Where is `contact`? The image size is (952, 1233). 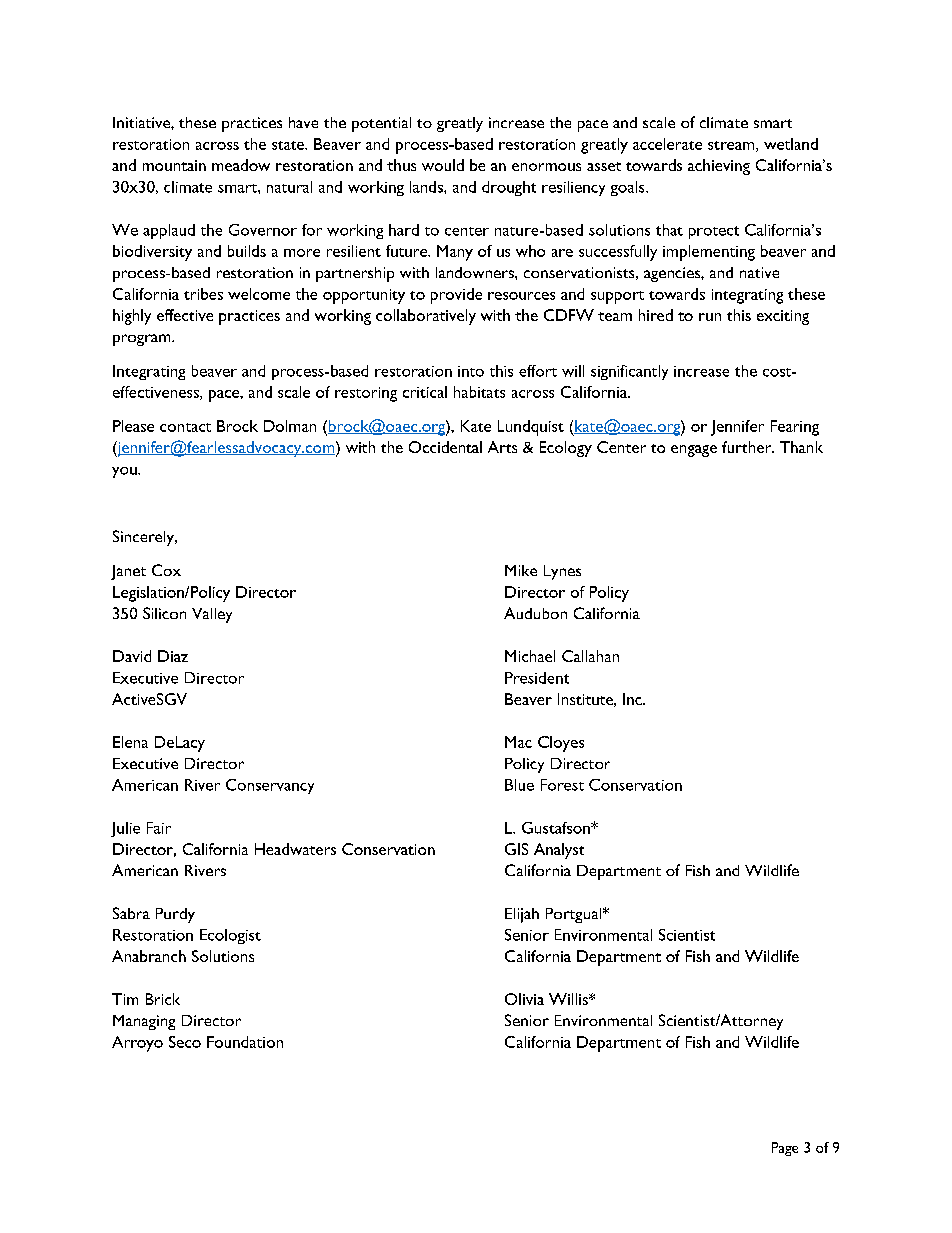 contact is located at coordinates (185, 427).
